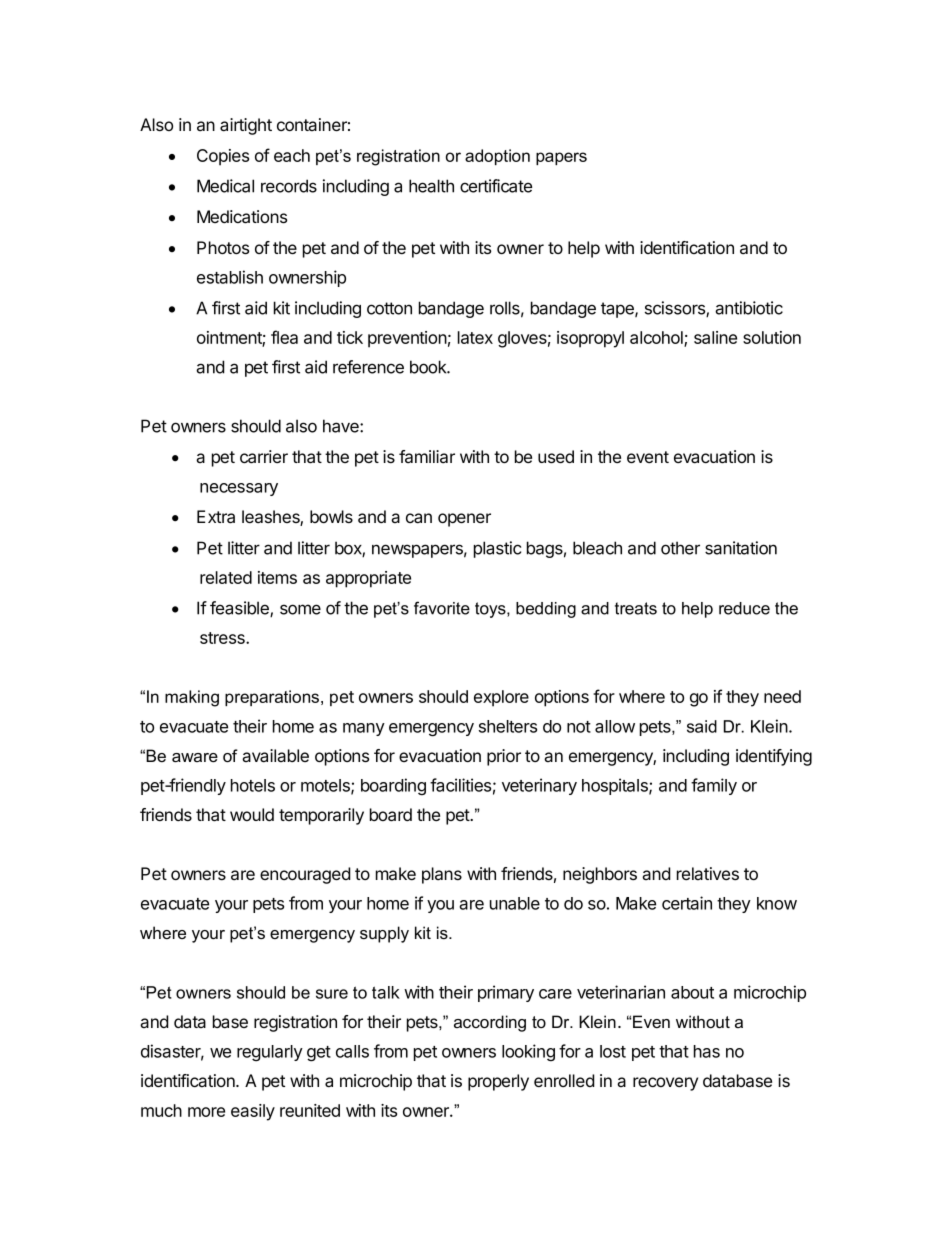 This screenshot has width=952, height=1233. What do you see at coordinates (253, 785) in the screenshot?
I see `hotels` at bounding box center [253, 785].
